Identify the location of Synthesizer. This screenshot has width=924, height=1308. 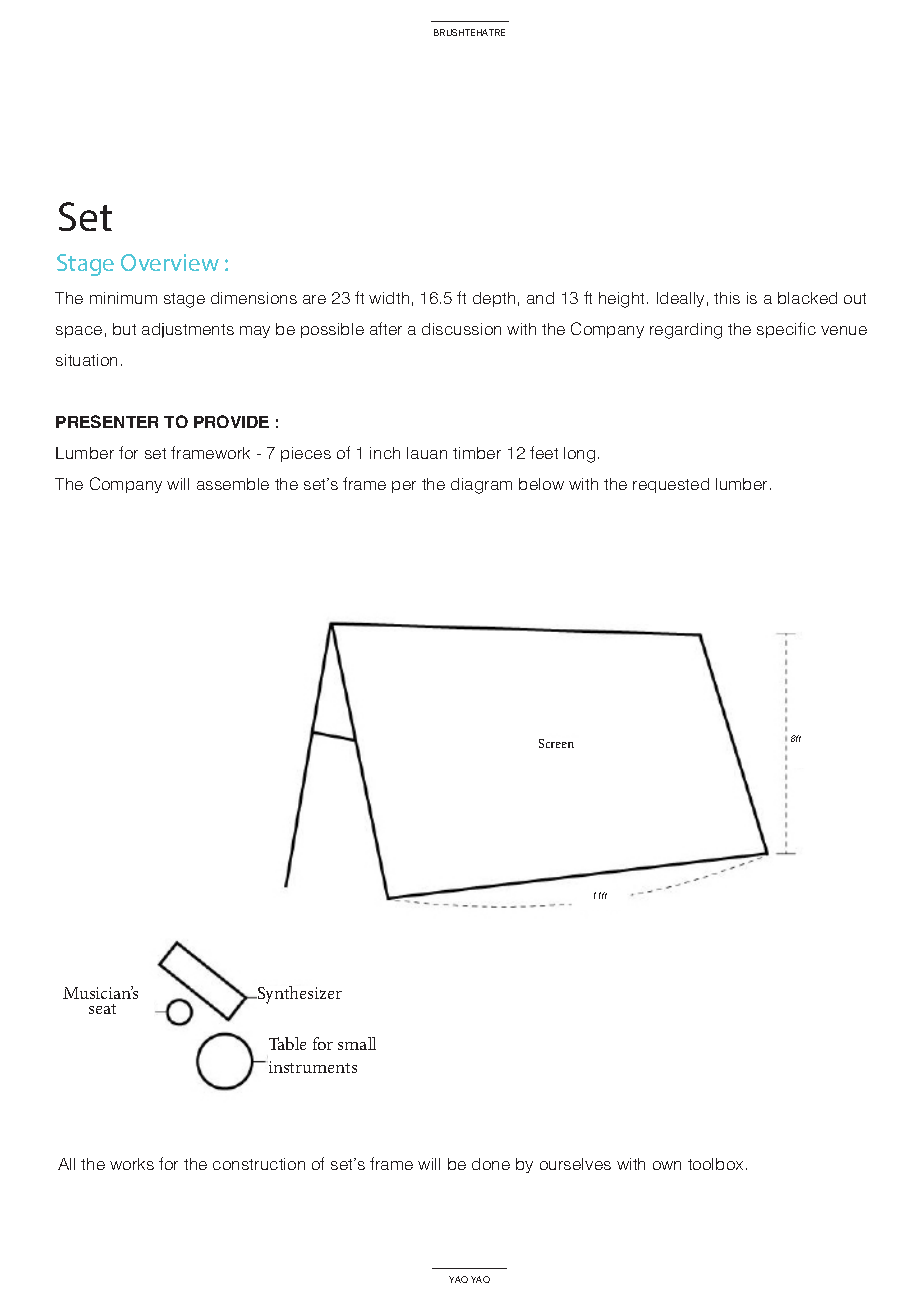
(298, 995).
